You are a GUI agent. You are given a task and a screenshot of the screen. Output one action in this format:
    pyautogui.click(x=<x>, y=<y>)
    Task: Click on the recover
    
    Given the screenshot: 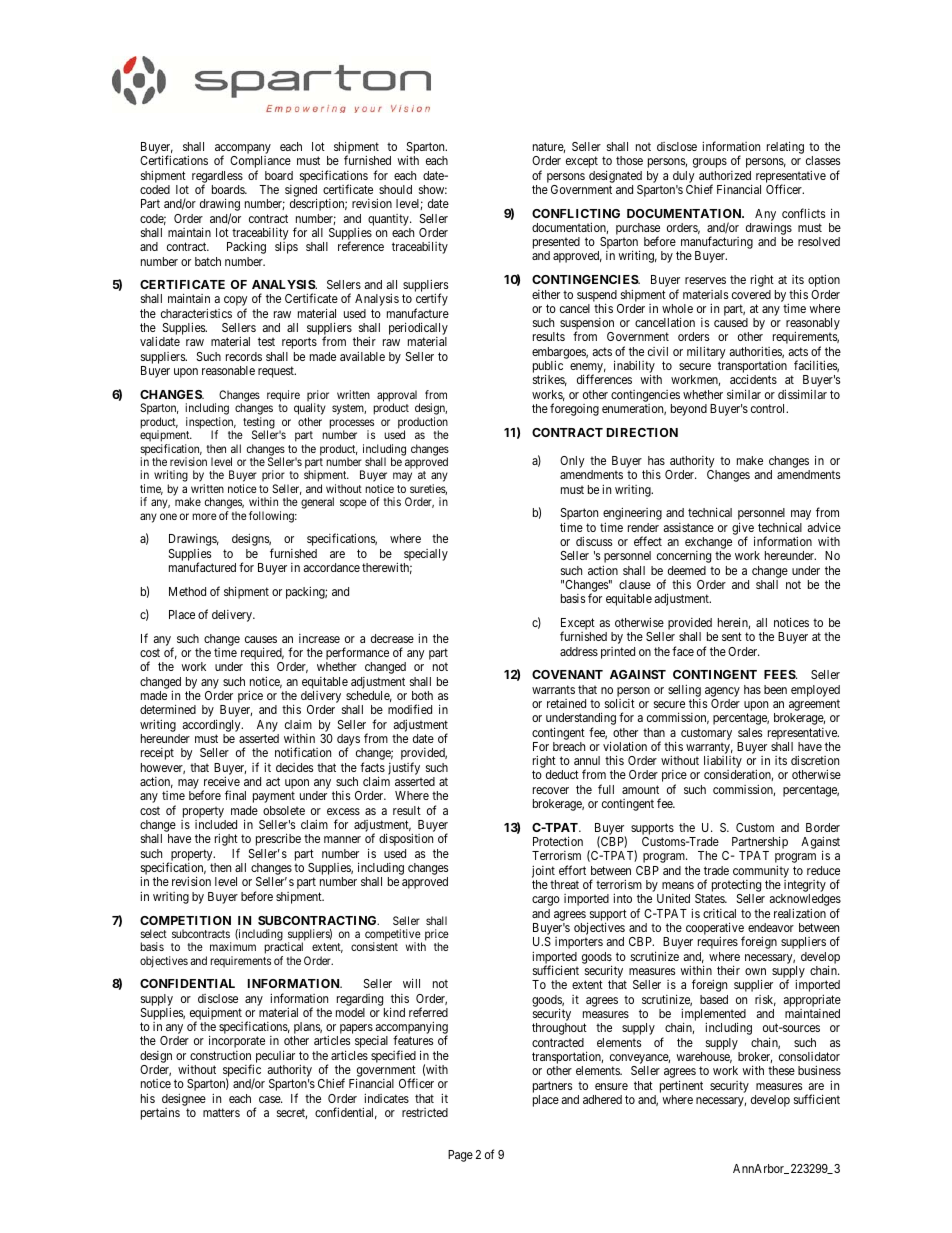 What is the action you would take?
    pyautogui.click(x=551, y=790)
